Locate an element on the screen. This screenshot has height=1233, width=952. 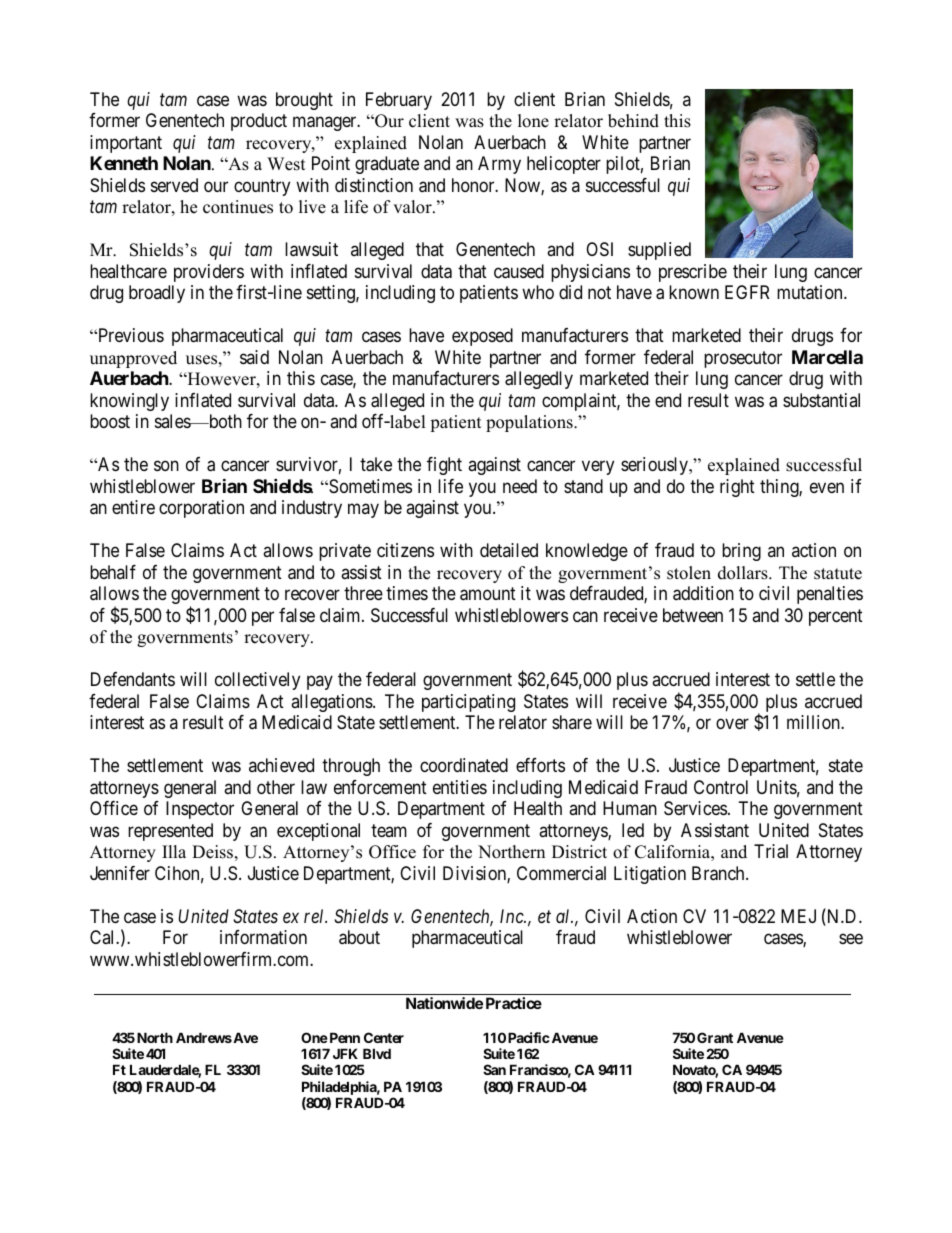
Control is located at coordinates (721, 787).
